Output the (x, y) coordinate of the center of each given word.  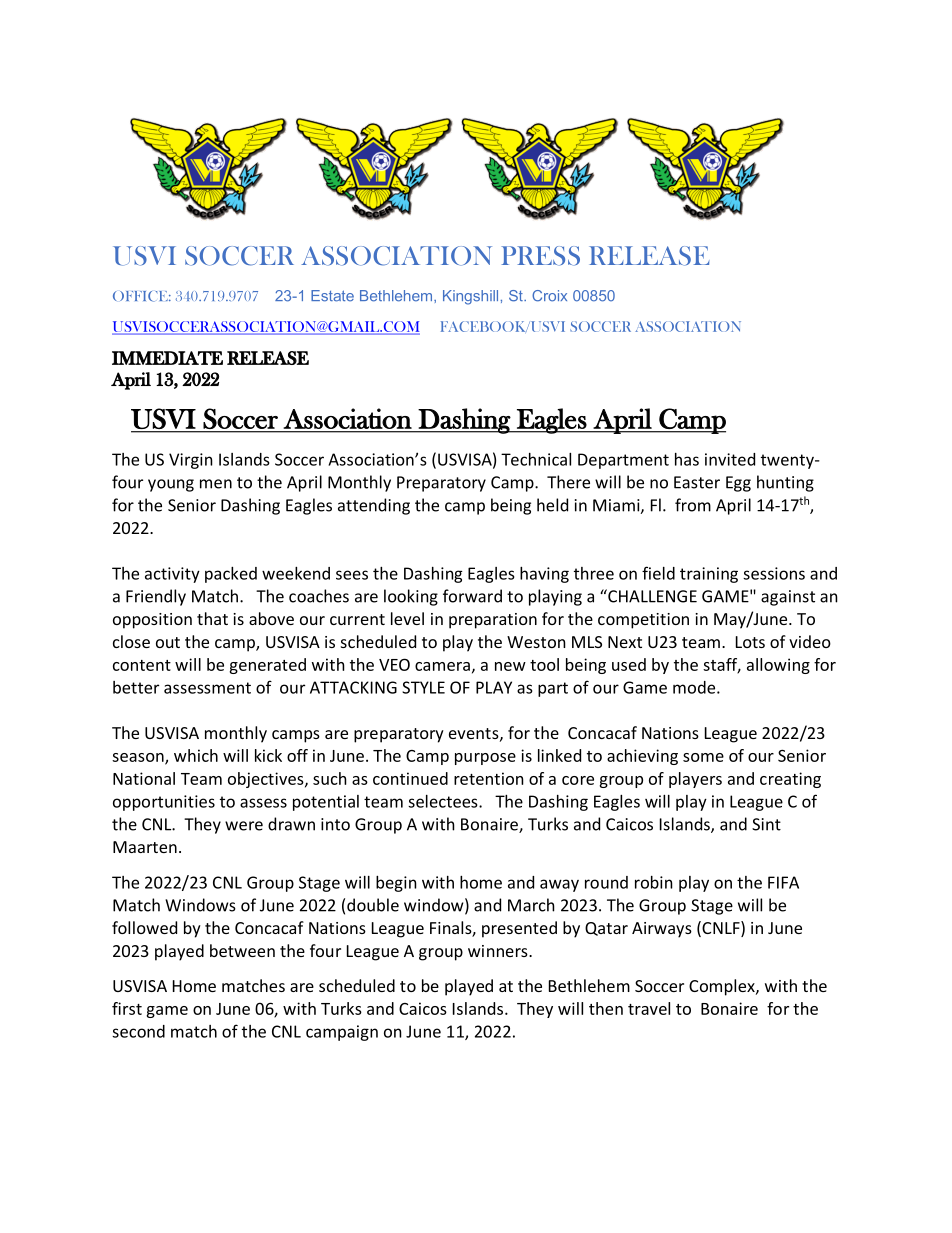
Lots (750, 642)
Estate (332, 296)
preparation (493, 621)
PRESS (540, 256)
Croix (549, 296)
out (168, 642)
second (138, 1031)
